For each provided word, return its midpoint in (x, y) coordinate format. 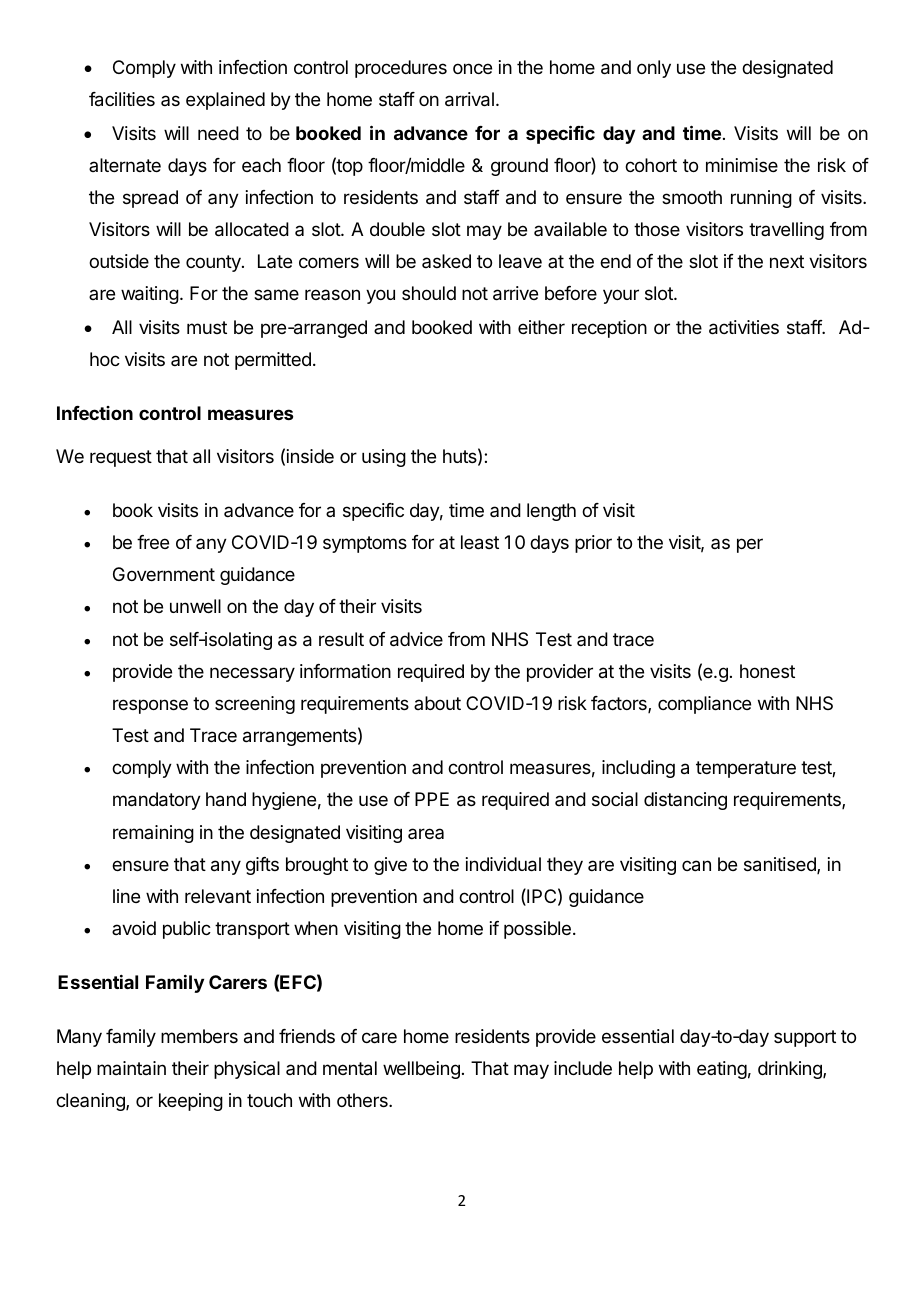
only (654, 69)
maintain (131, 1068)
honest (767, 671)
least (480, 542)
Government (164, 574)
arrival (469, 99)
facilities (122, 99)
